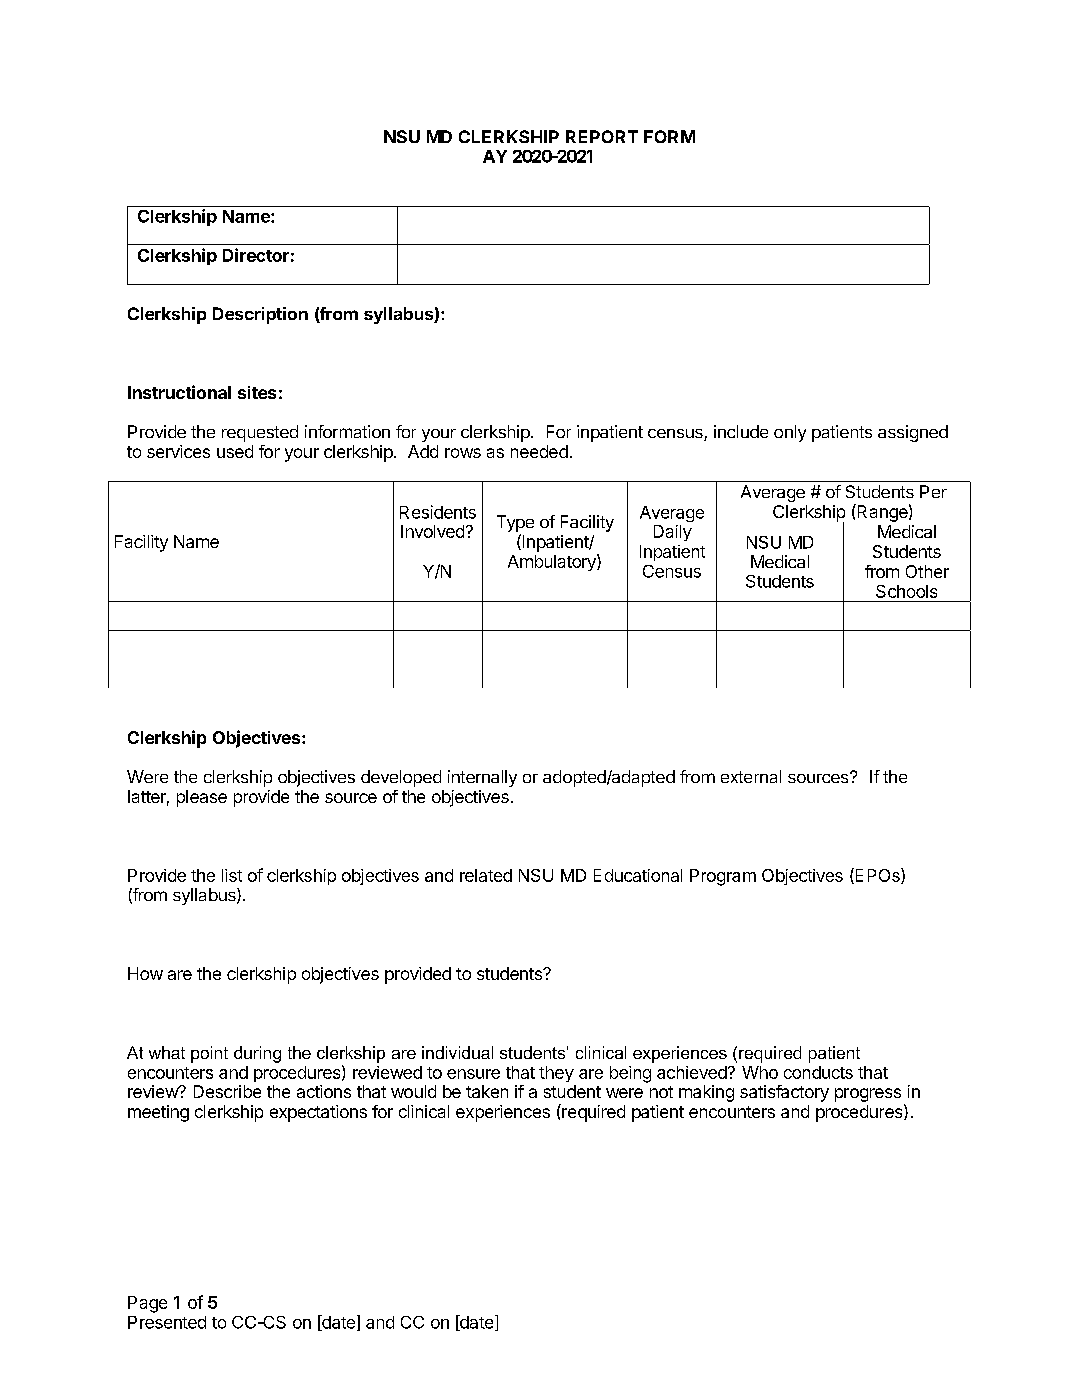  What do you see at coordinates (723, 877) in the image?
I see `Program` at bounding box center [723, 877].
